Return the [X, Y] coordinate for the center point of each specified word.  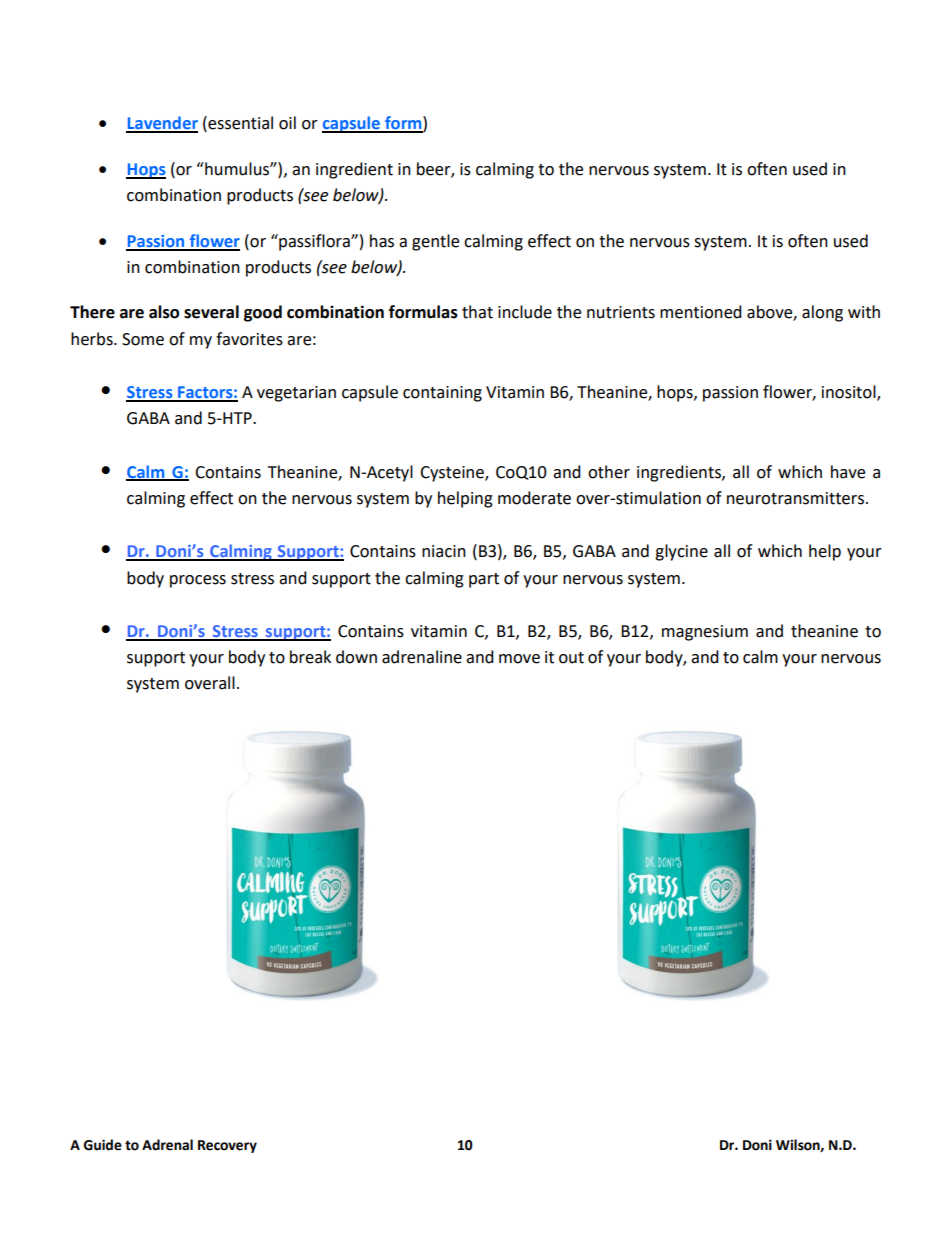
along [822, 313]
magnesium [705, 633]
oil [287, 123]
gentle [435, 242]
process [198, 581]
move [519, 659]
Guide [102, 1145]
